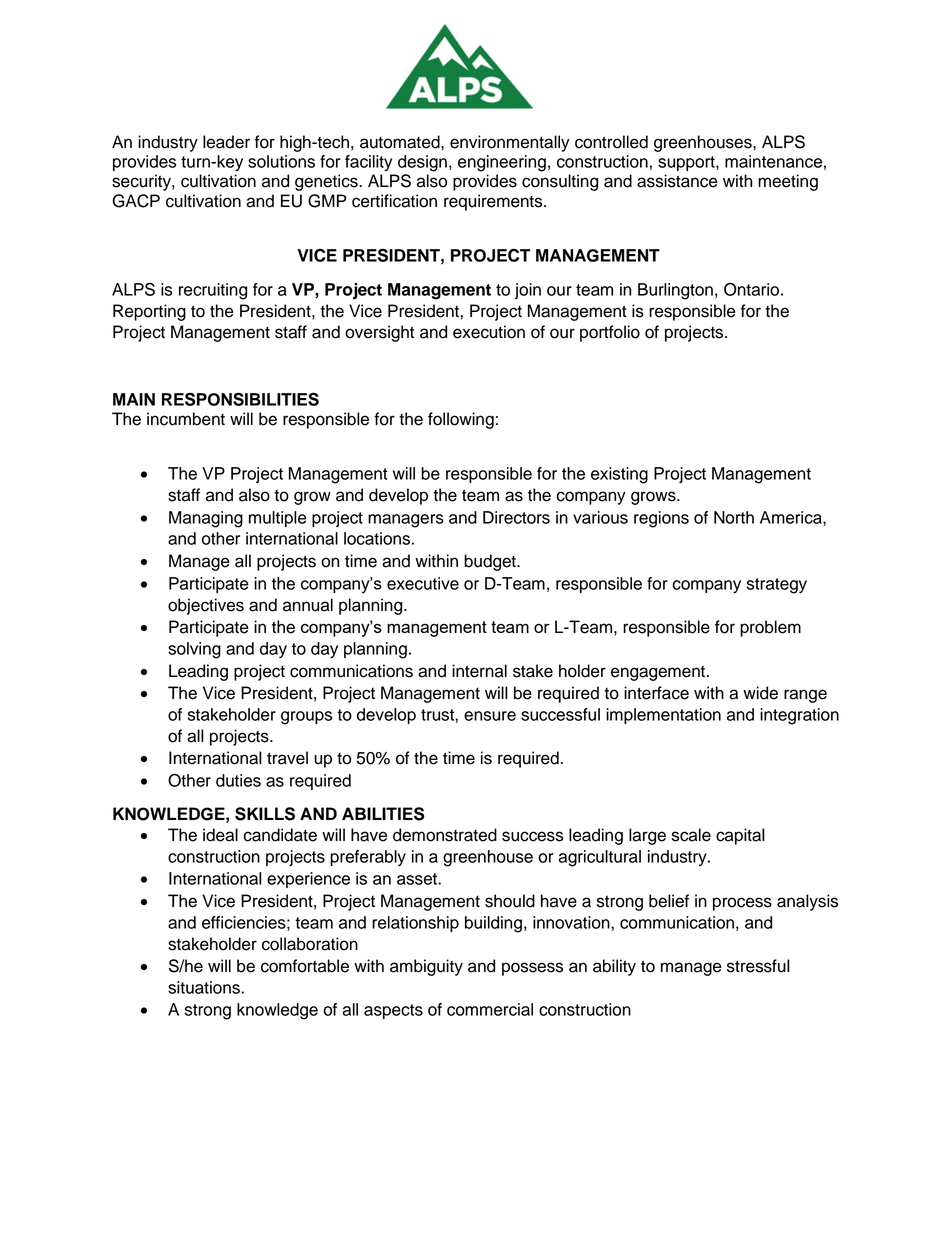 The height and width of the image is (1233, 952). What do you see at coordinates (687, 163) in the image?
I see `support` at bounding box center [687, 163].
